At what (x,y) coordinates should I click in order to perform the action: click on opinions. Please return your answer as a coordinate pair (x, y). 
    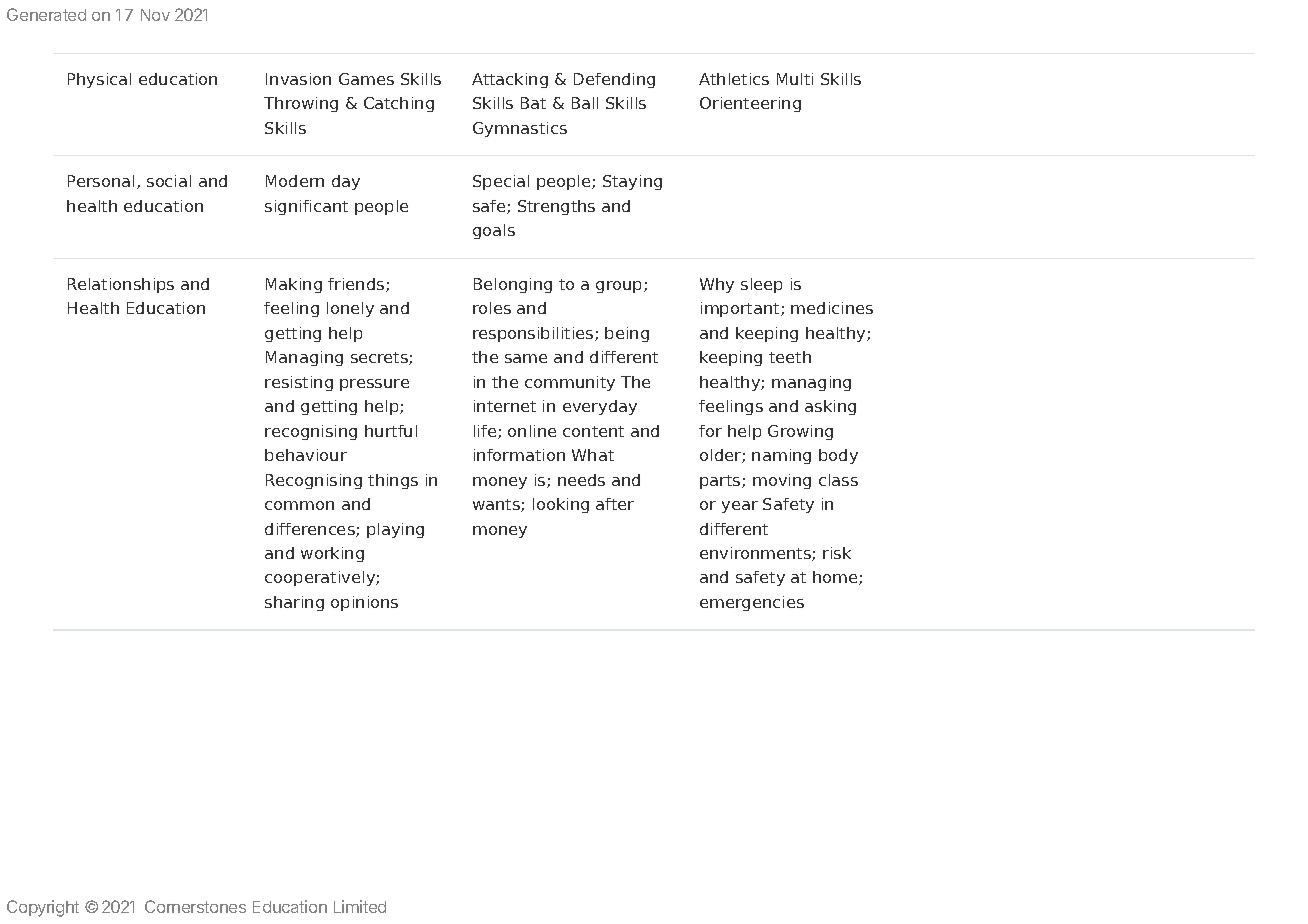
    Looking at the image, I should click on (364, 603).
